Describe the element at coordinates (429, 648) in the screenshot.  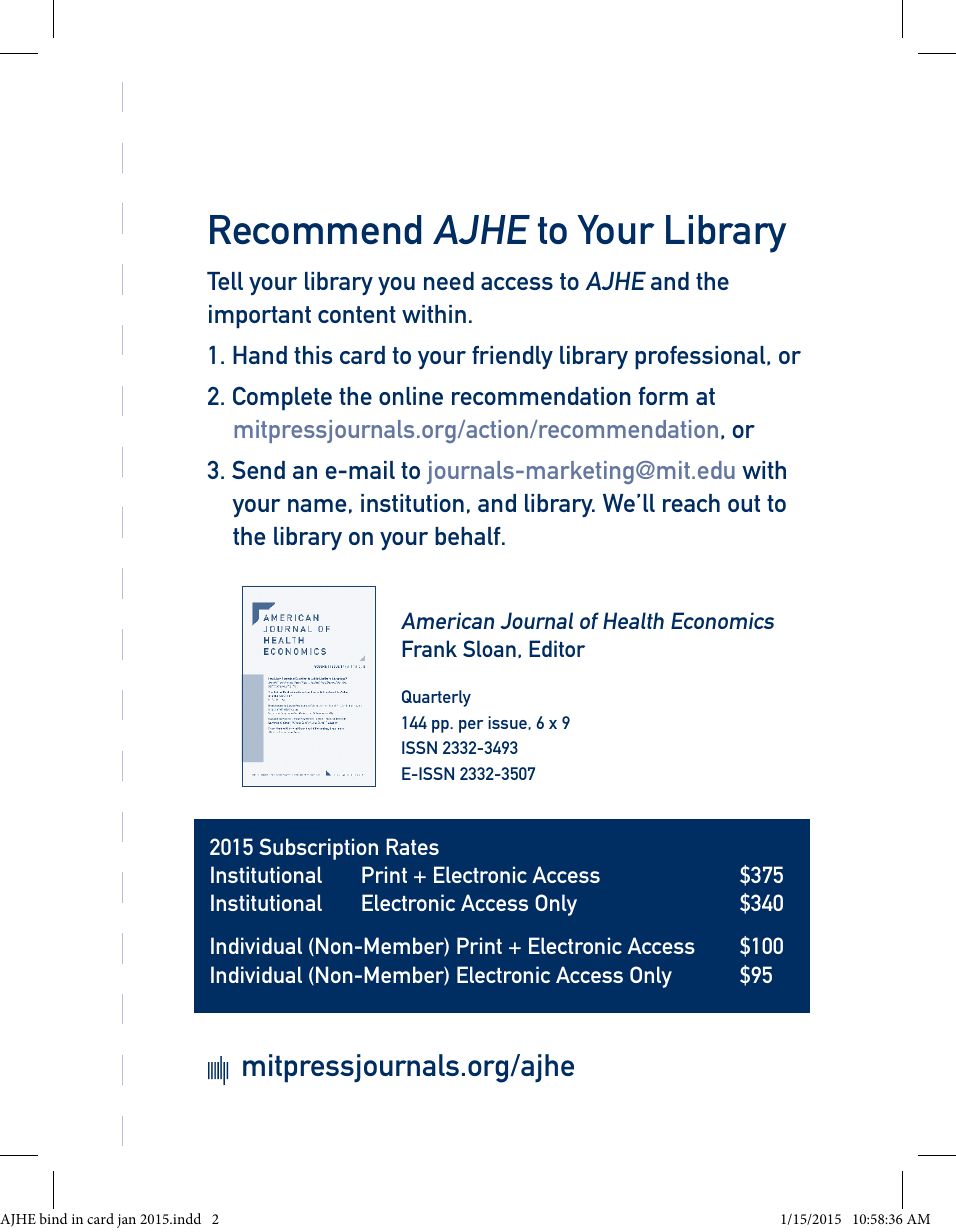
I see `Frank` at that location.
